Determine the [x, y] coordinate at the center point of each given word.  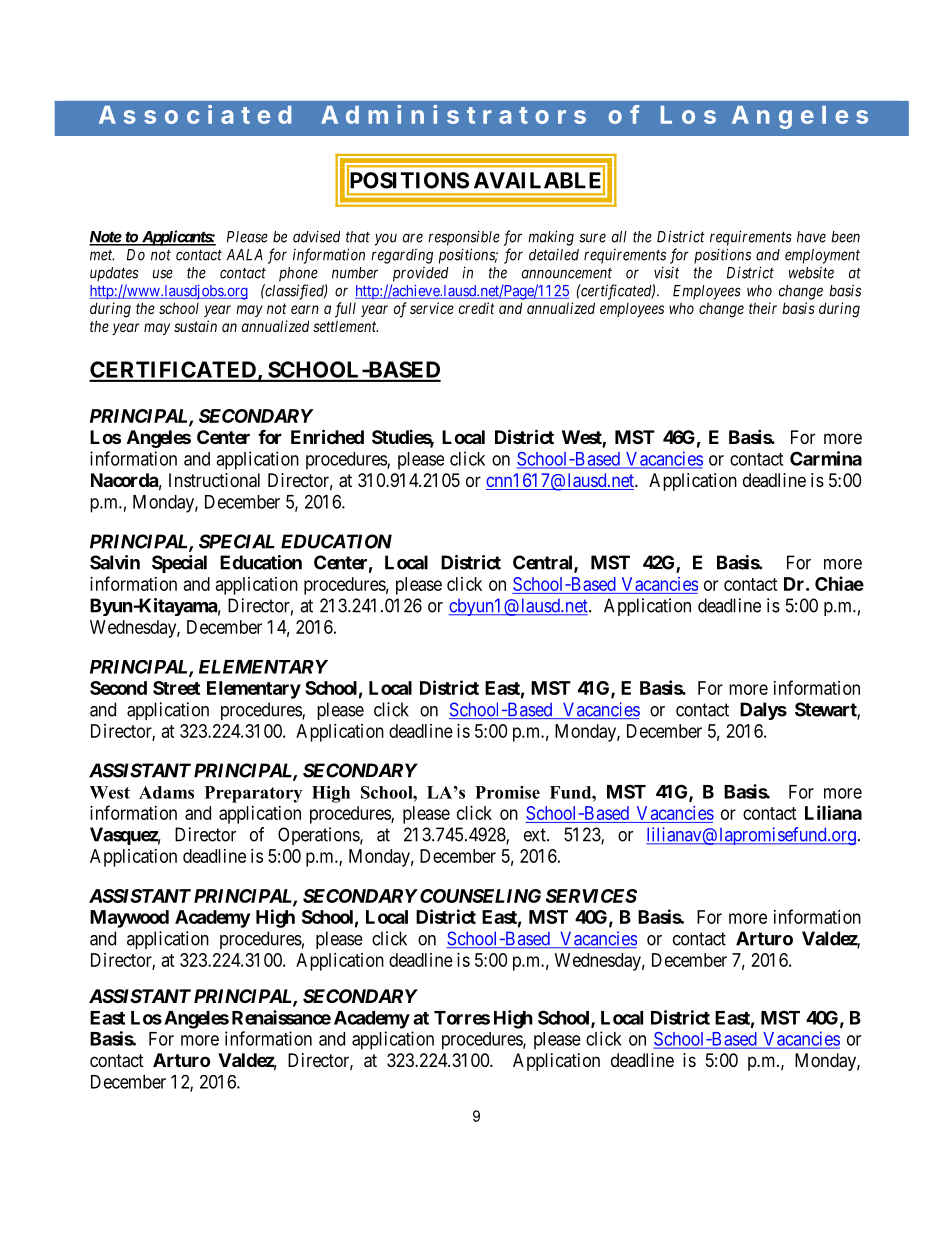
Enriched [327, 436]
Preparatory [253, 794]
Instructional [214, 480]
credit [476, 308]
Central [544, 563]
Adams [166, 792]
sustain [195, 326]
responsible [464, 238]
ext [536, 835]
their [763, 308]
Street [176, 688]
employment [822, 256]
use [163, 274]
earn [305, 309]
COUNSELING [480, 896]
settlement [345, 326]
